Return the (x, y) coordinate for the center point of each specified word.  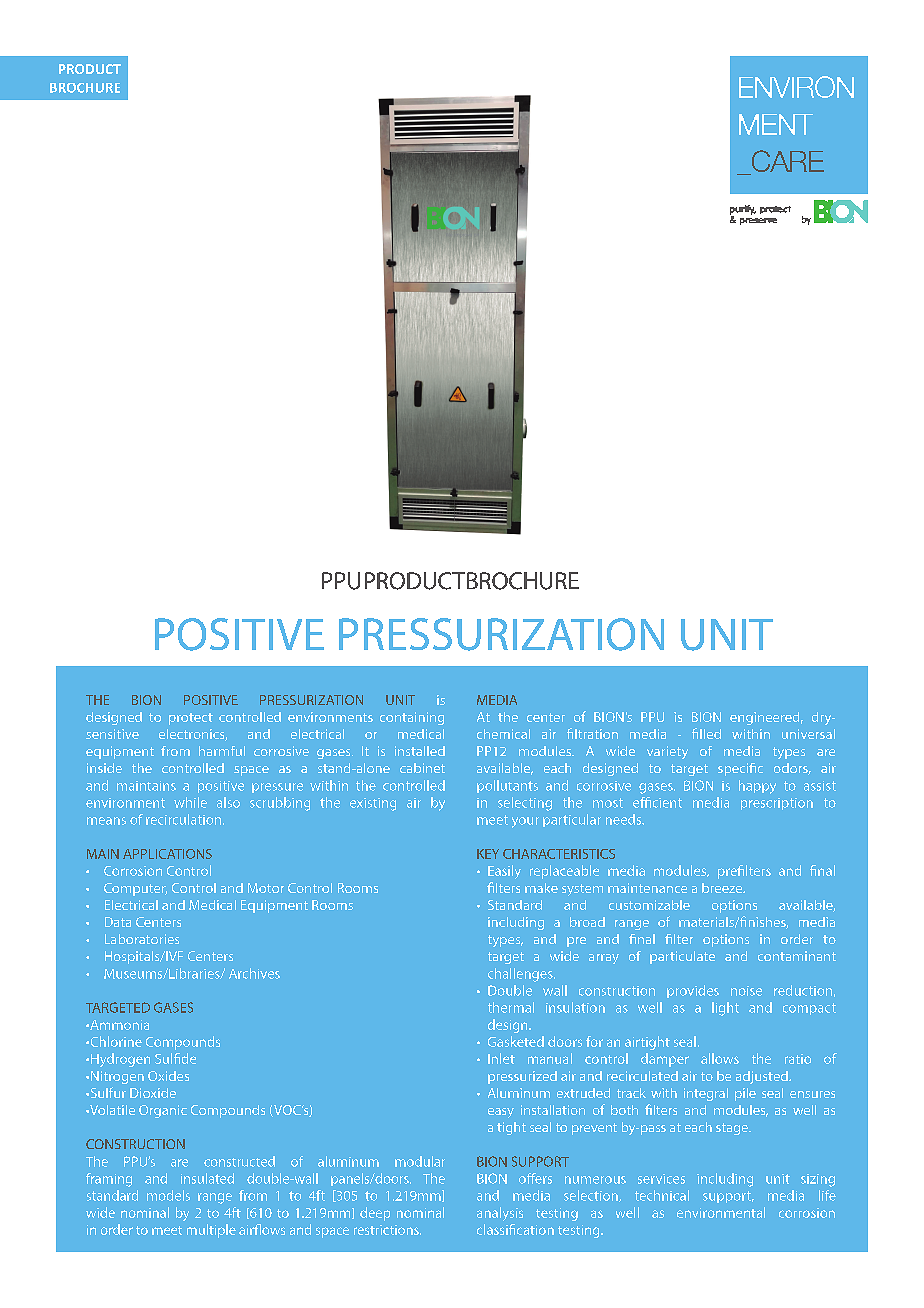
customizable (649, 905)
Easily (504, 872)
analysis (500, 1214)
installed (420, 751)
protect (191, 719)
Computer (135, 889)
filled (706, 733)
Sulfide (175, 1058)
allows (720, 1058)
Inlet (501, 1058)
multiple (211, 1231)
